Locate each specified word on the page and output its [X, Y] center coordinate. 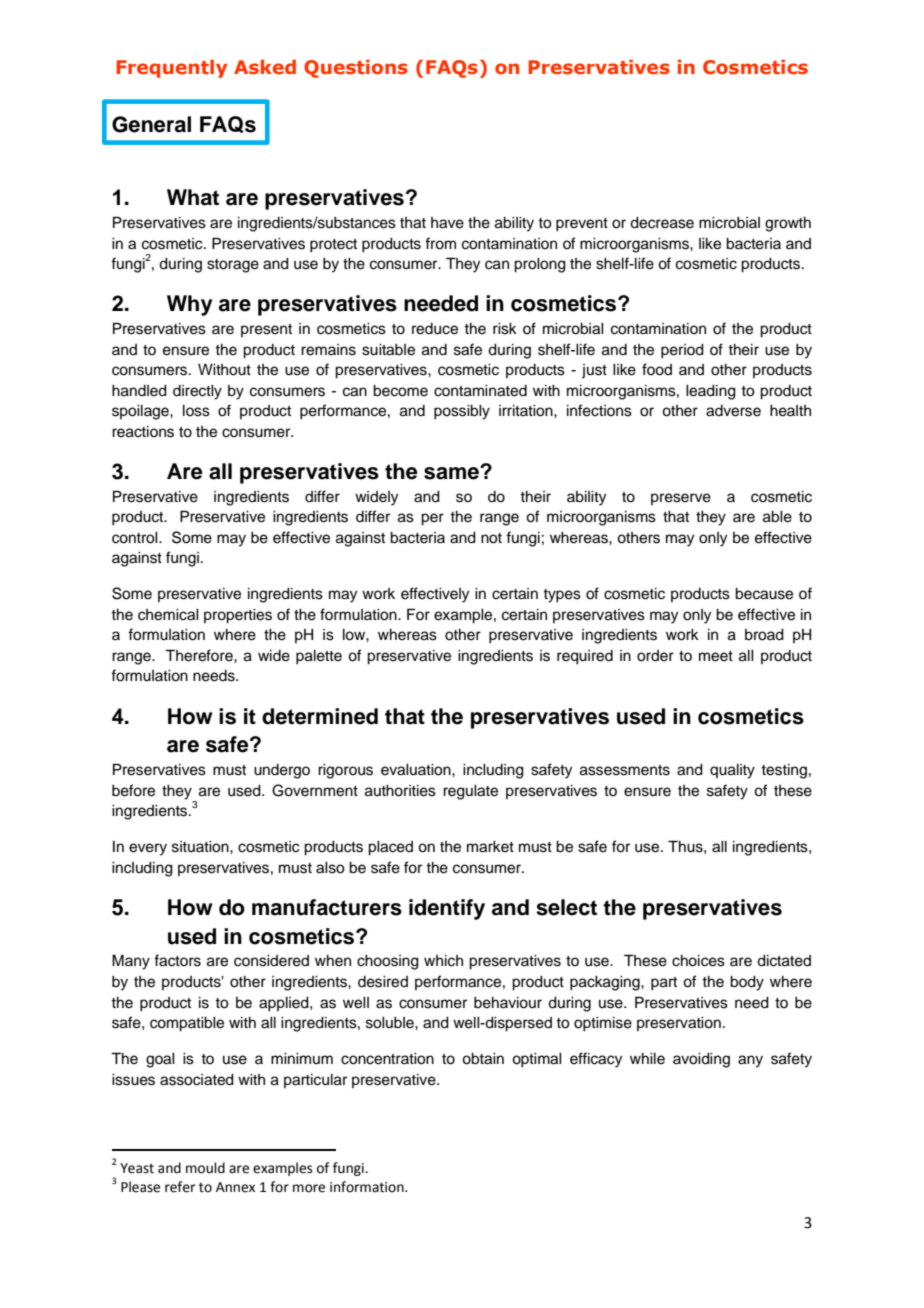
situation [201, 847]
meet [716, 656]
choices [698, 961]
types [562, 596]
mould [205, 1168]
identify [447, 909]
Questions [356, 69]
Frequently [171, 69]
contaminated [480, 391]
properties [238, 616]
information [368, 1187]
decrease [662, 223]
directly [197, 392]
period [682, 351]
